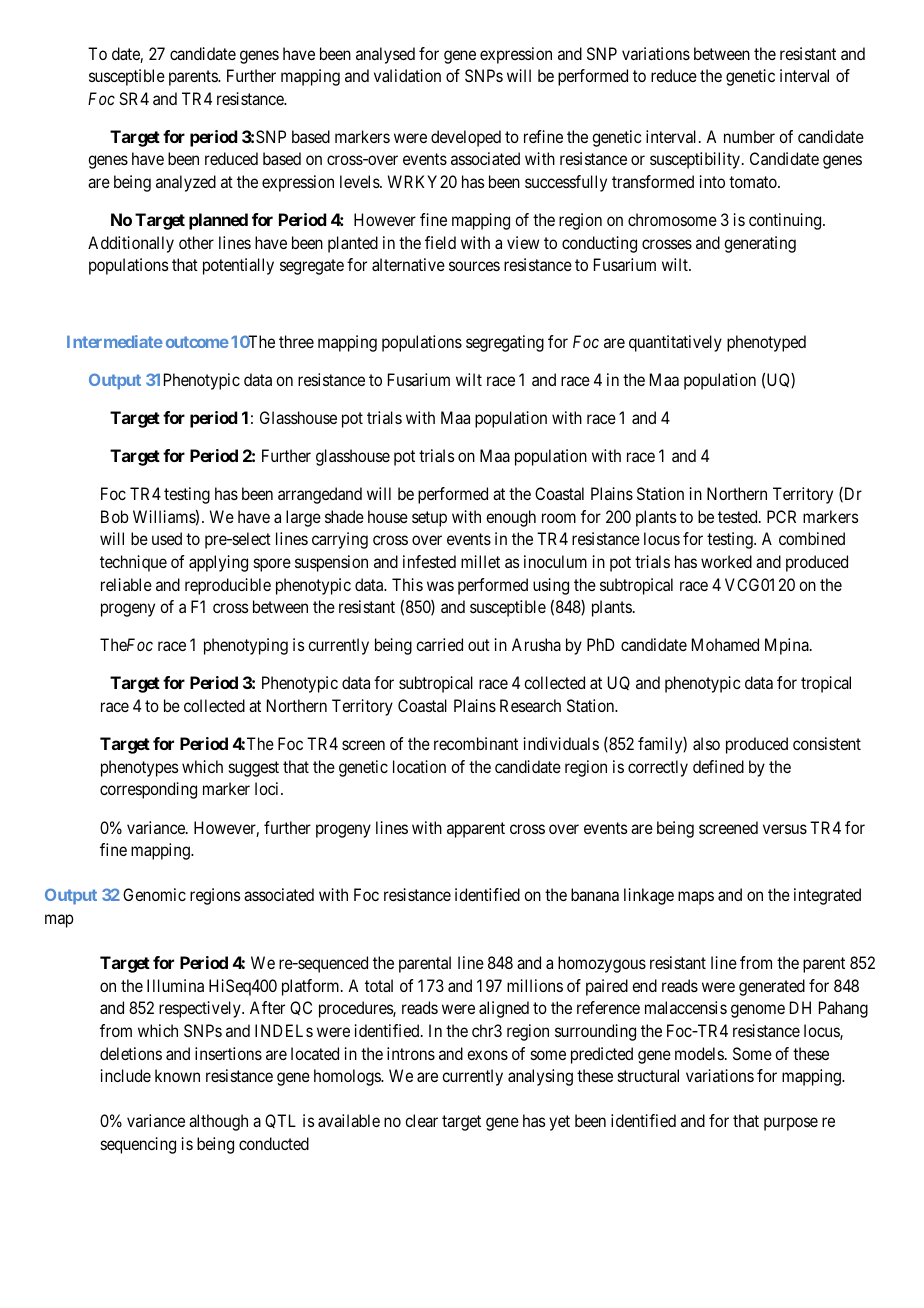 The height and width of the page is (1308, 924). Describe the element at coordinates (197, 342) in the page. I see `outcome` at that location.
